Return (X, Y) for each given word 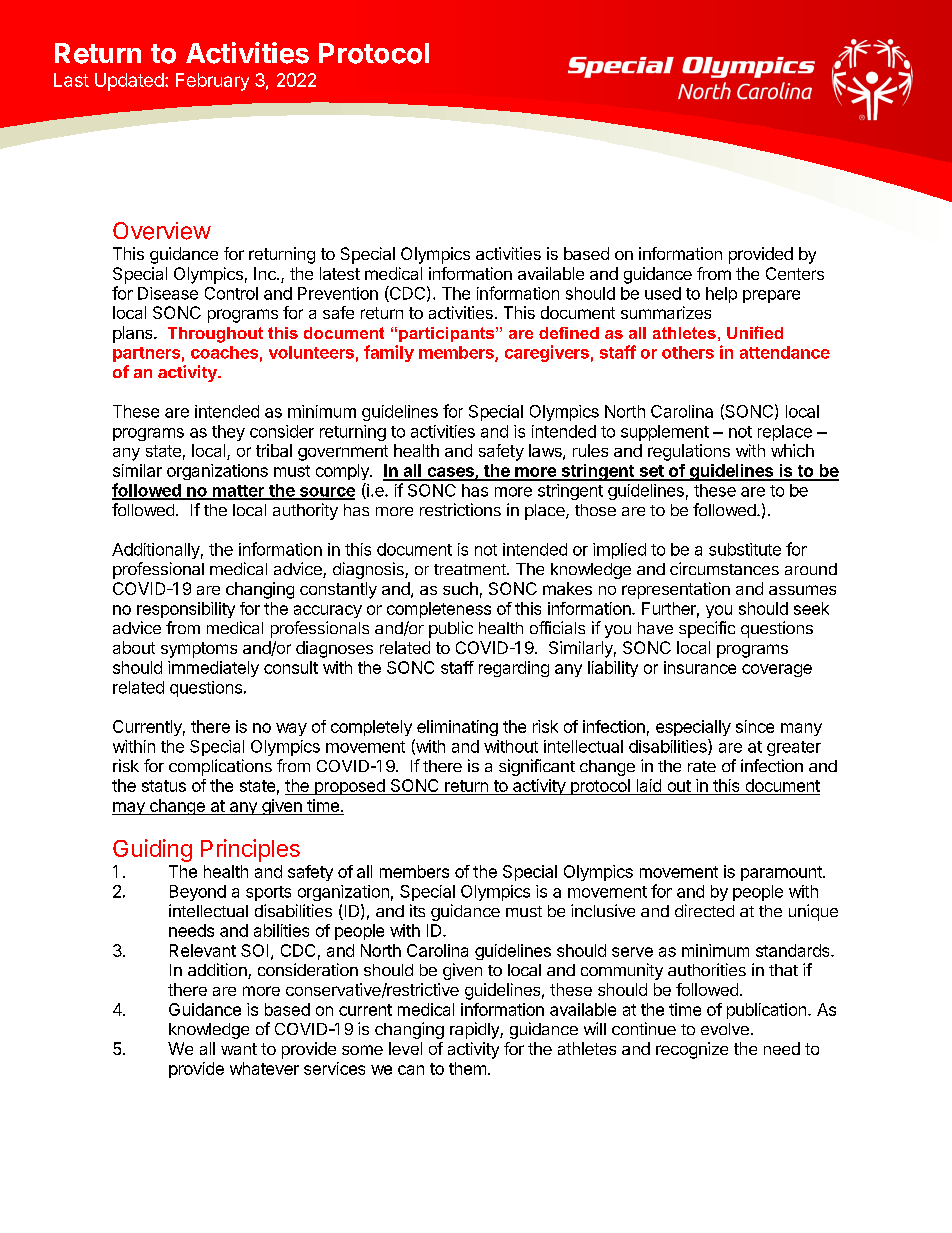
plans (134, 334)
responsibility (186, 610)
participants (448, 334)
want (239, 1049)
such (460, 588)
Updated (129, 82)
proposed (349, 787)
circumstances (724, 568)
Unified (755, 332)
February (212, 82)
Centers (795, 273)
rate (702, 766)
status (164, 786)
